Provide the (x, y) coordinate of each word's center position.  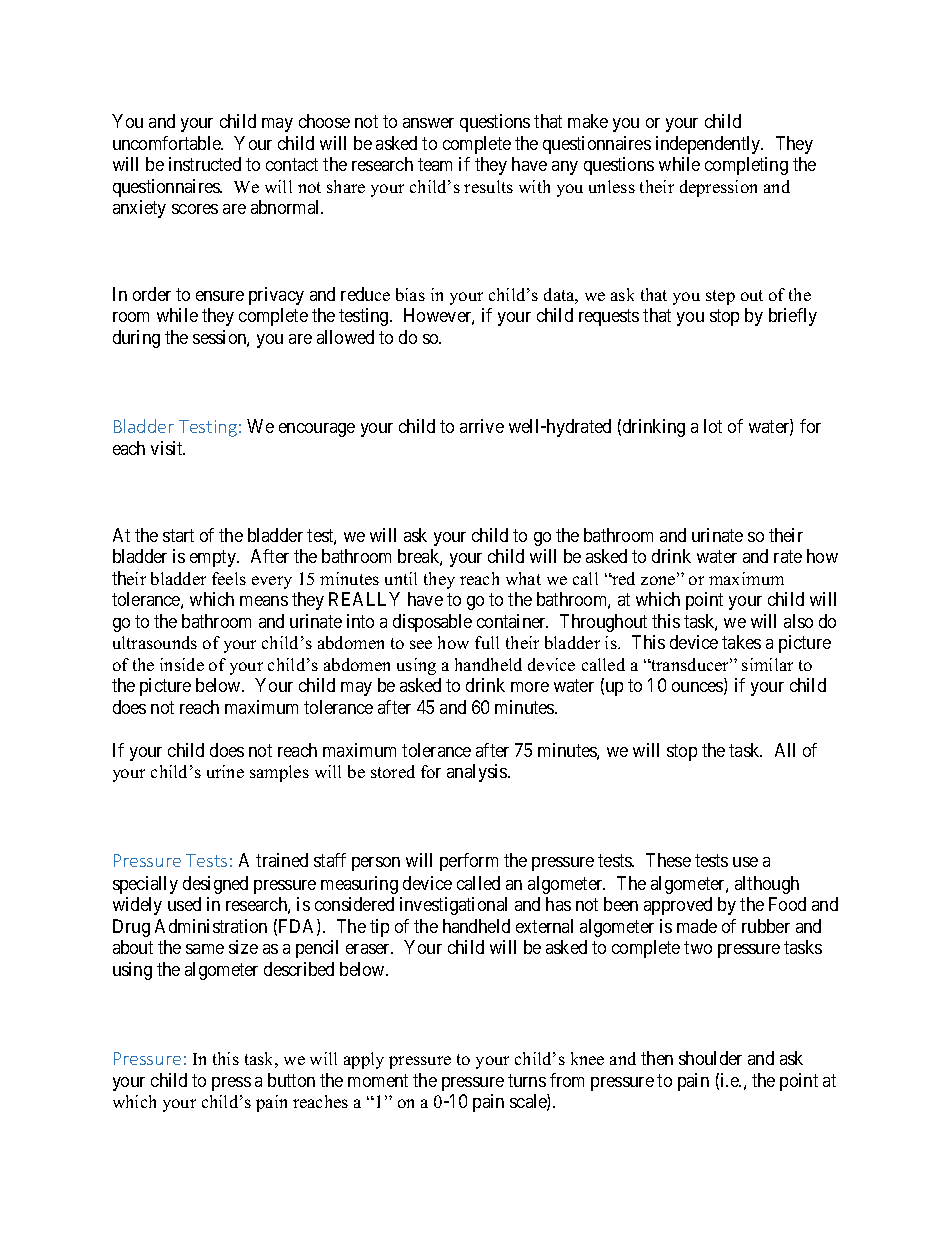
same (205, 949)
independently (709, 145)
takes (741, 642)
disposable (432, 623)
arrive (482, 426)
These (668, 860)
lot (713, 426)
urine (225, 771)
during (136, 339)
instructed (205, 164)
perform (469, 862)
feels (229, 578)
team (435, 165)
